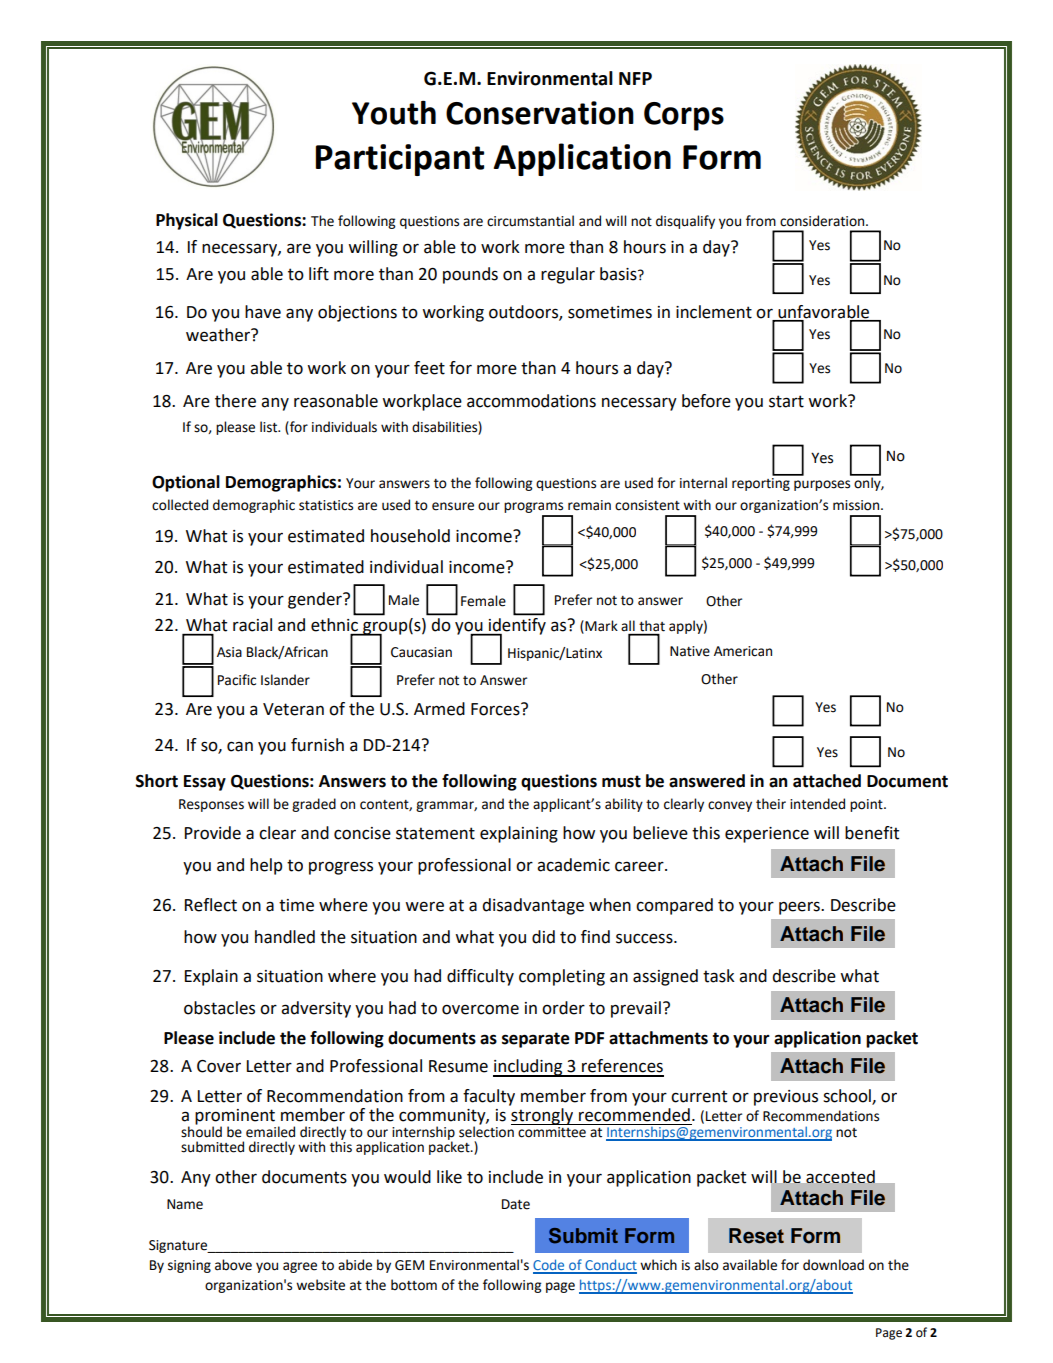  Describe the element at coordinates (496, 709) in the screenshot. I see `Forces` at that location.
